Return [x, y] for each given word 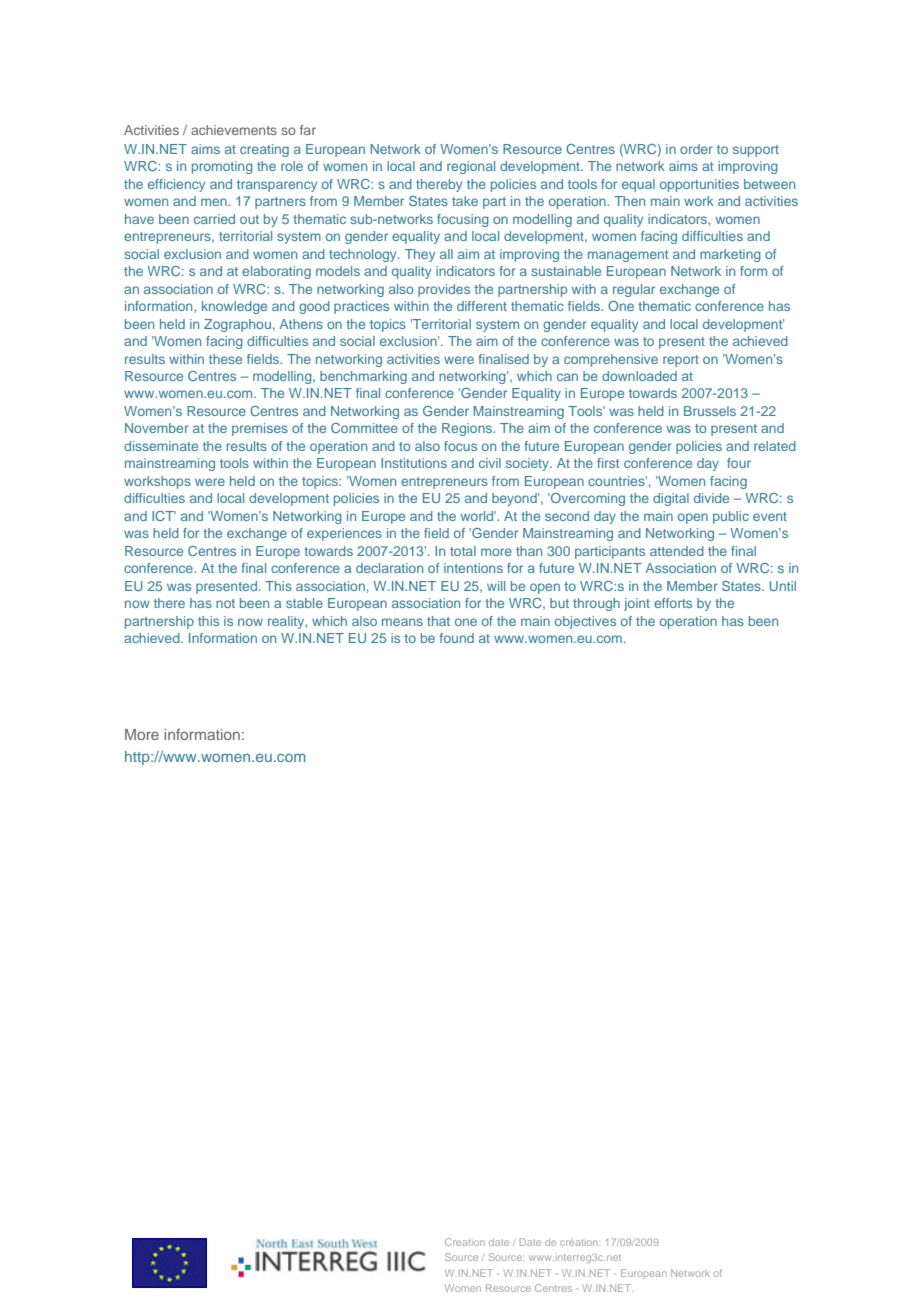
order [696, 149]
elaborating [276, 272]
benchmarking [363, 377]
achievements [234, 130]
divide [711, 498]
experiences [344, 534]
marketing [730, 255]
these [225, 359]
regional [471, 167]
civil [490, 463]
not [225, 603]
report [681, 361]
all [446, 254]
